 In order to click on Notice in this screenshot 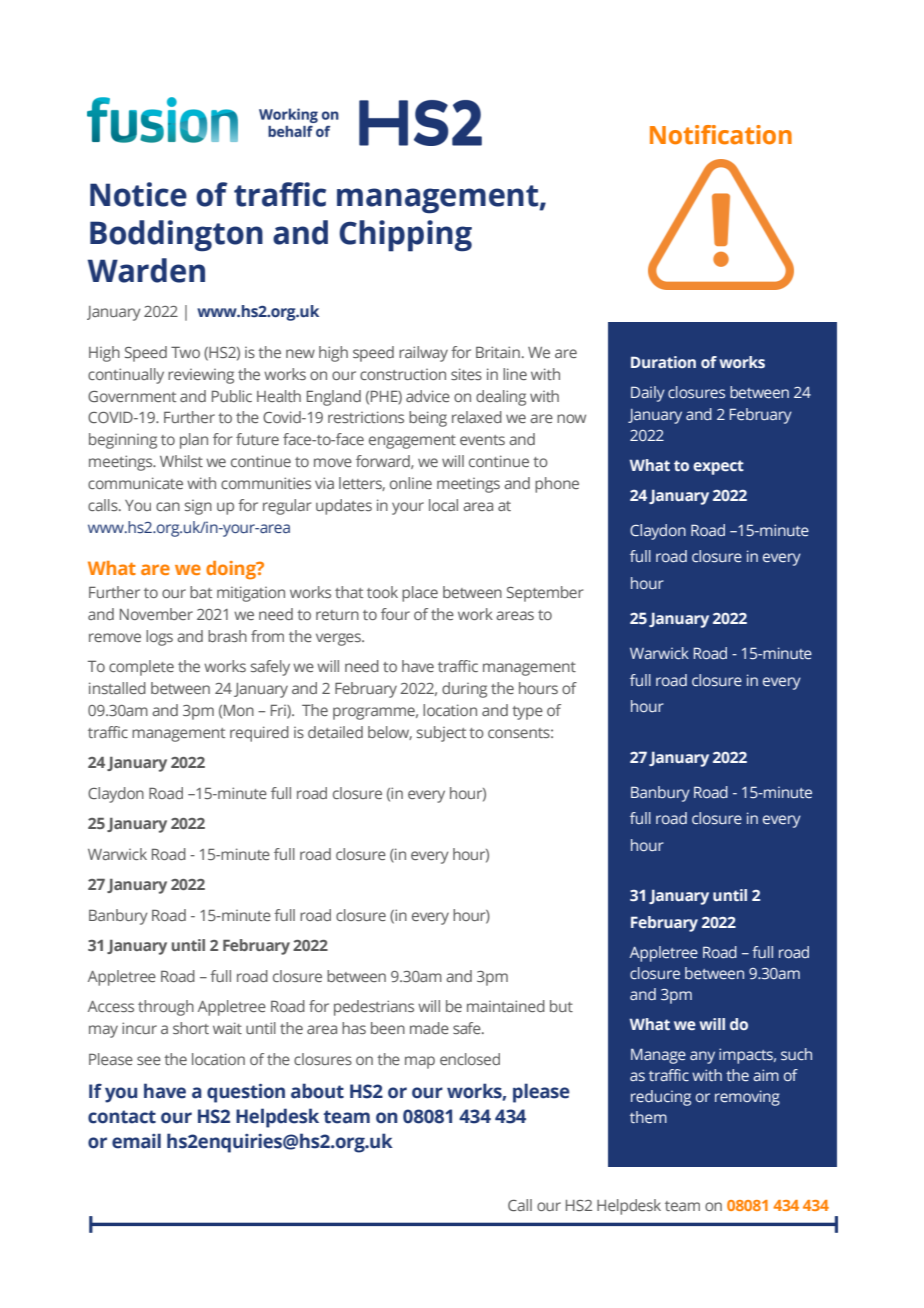, I will do `click(138, 194)`.
